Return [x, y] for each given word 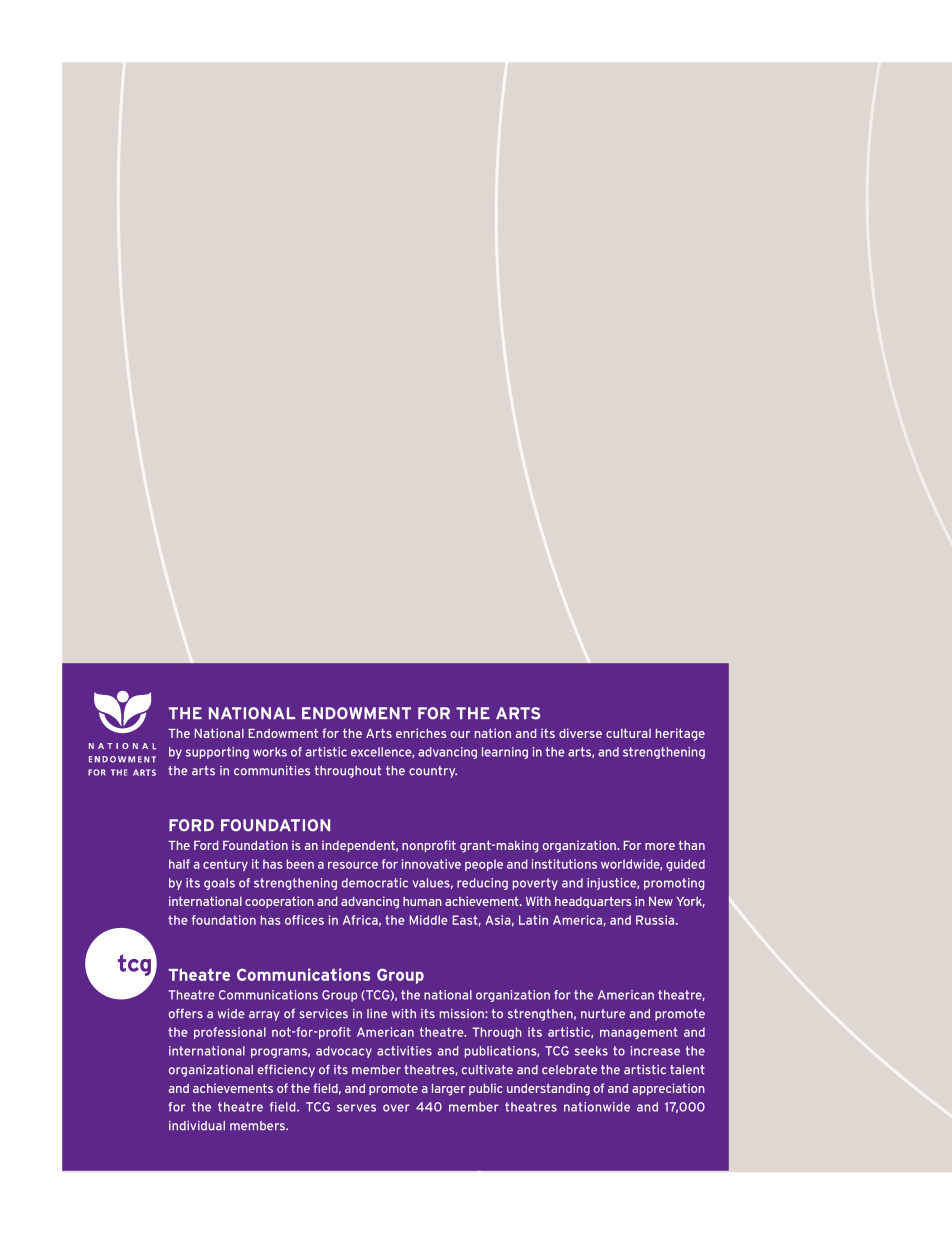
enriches [421, 733]
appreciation [668, 1089]
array [264, 1016]
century [225, 865]
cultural [628, 733]
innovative [431, 864]
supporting [217, 753]
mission [463, 1014]
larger [448, 1090]
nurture [603, 1014]
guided [685, 865]
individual [197, 1126]
